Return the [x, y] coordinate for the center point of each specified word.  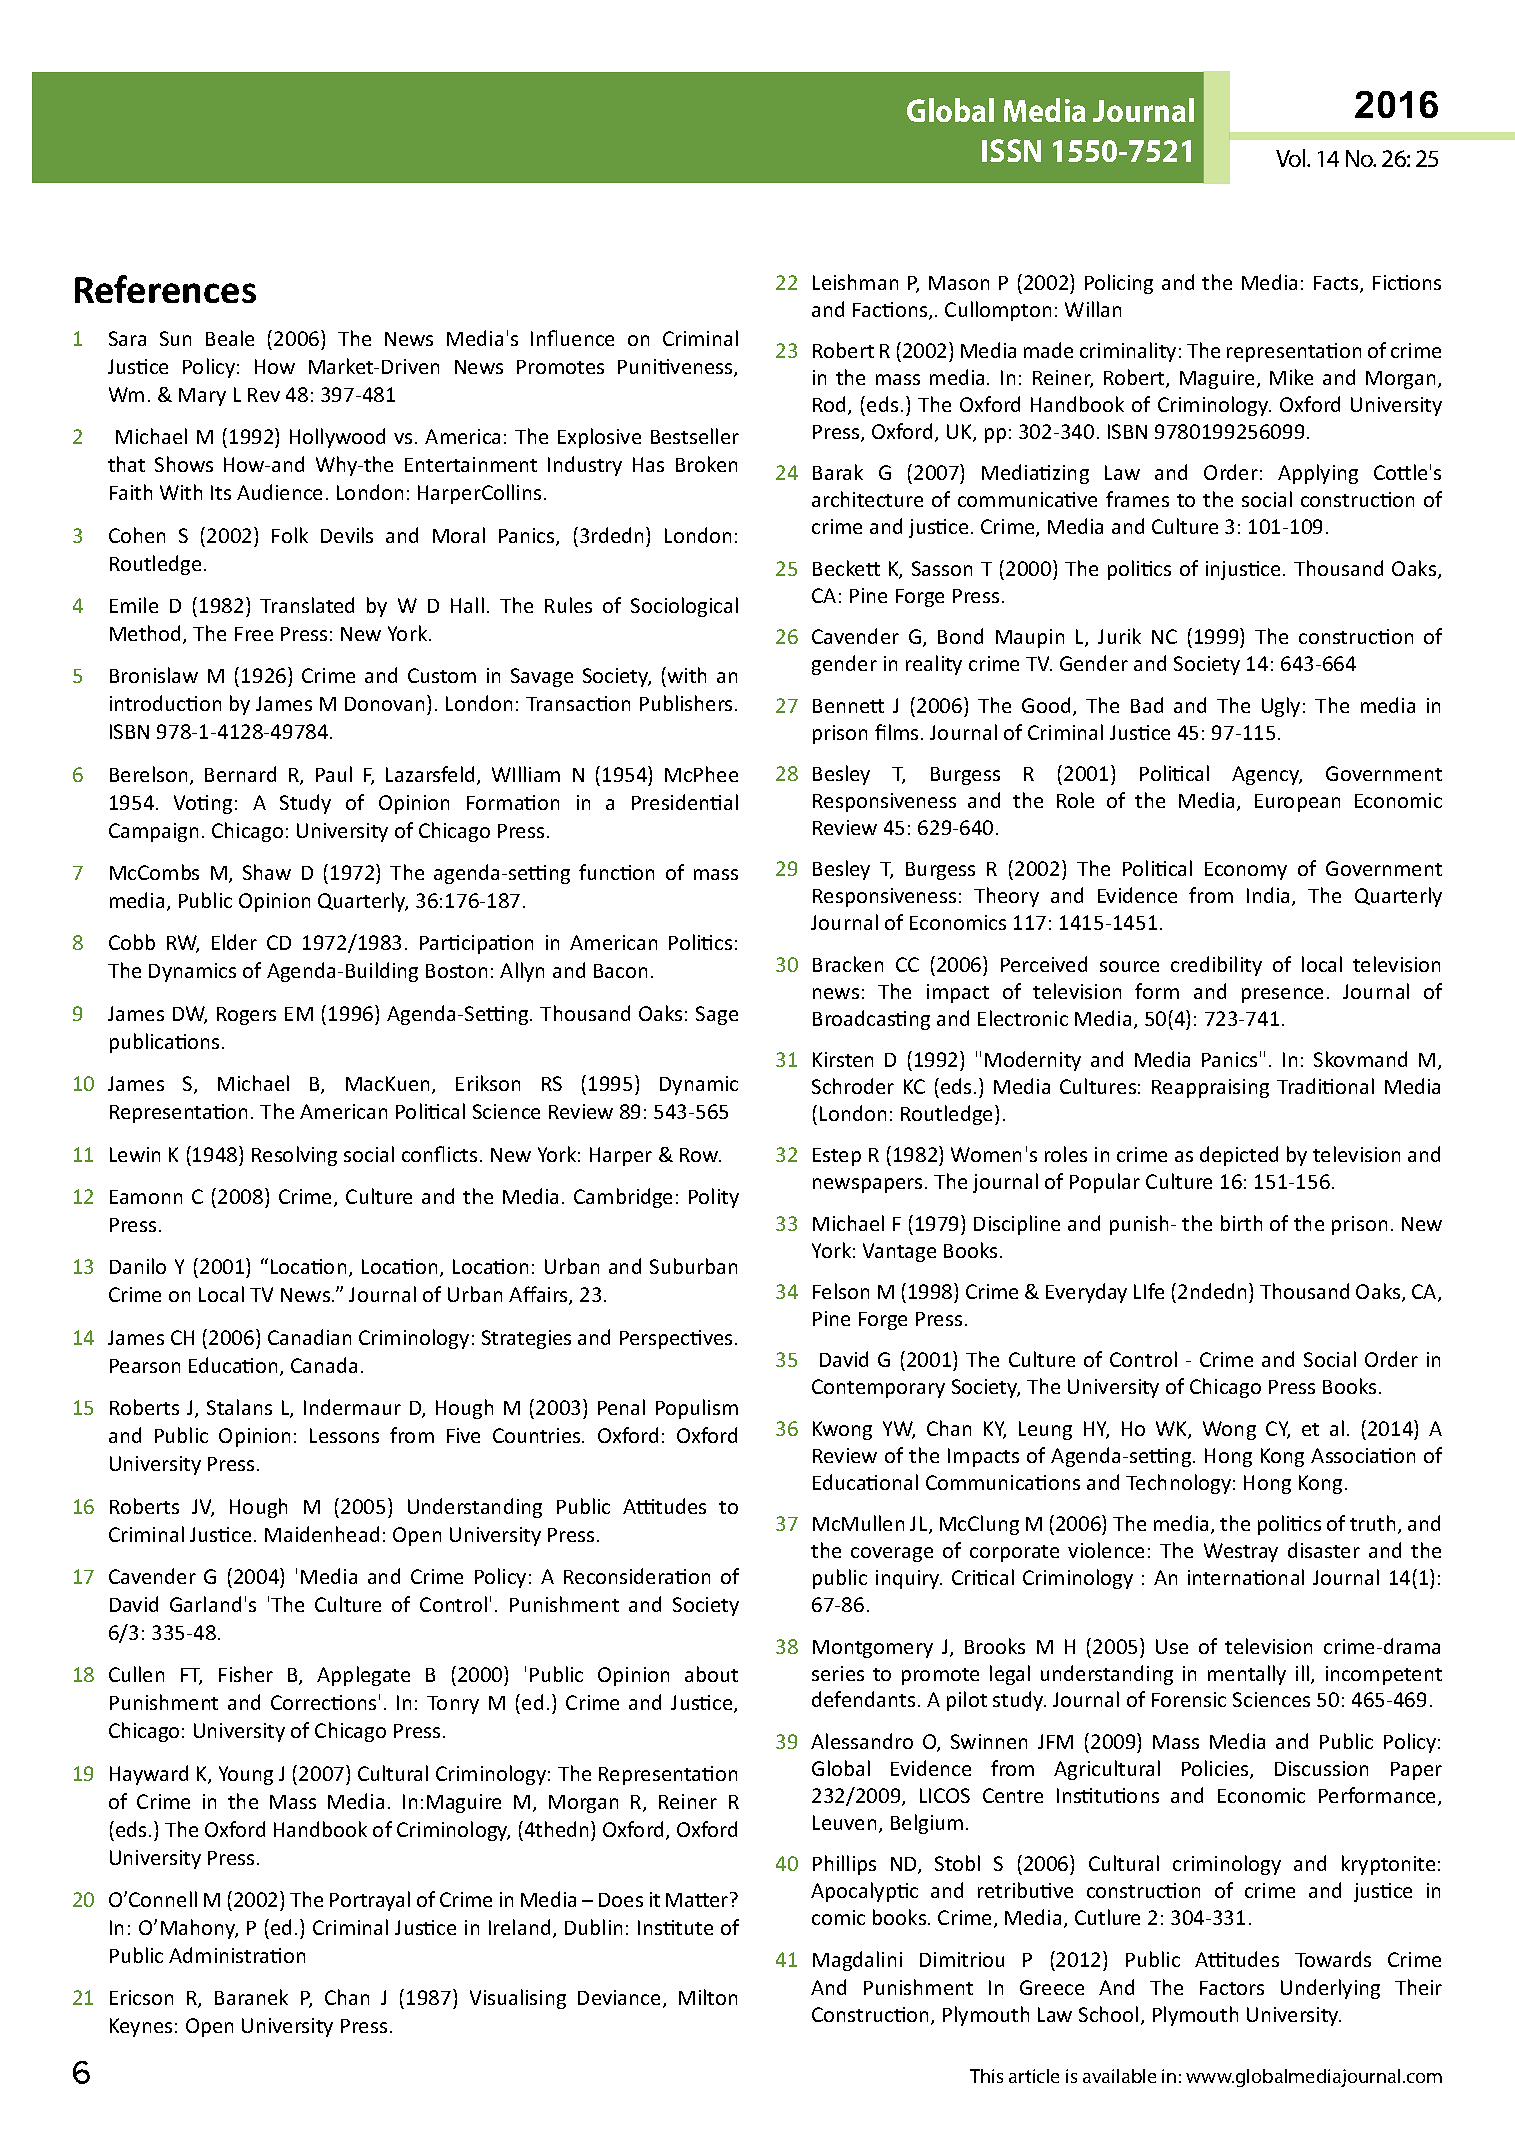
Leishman [855, 282]
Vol [1292, 158]
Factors [1232, 1988]
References [165, 289]
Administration [237, 1955]
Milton [708, 1997]
